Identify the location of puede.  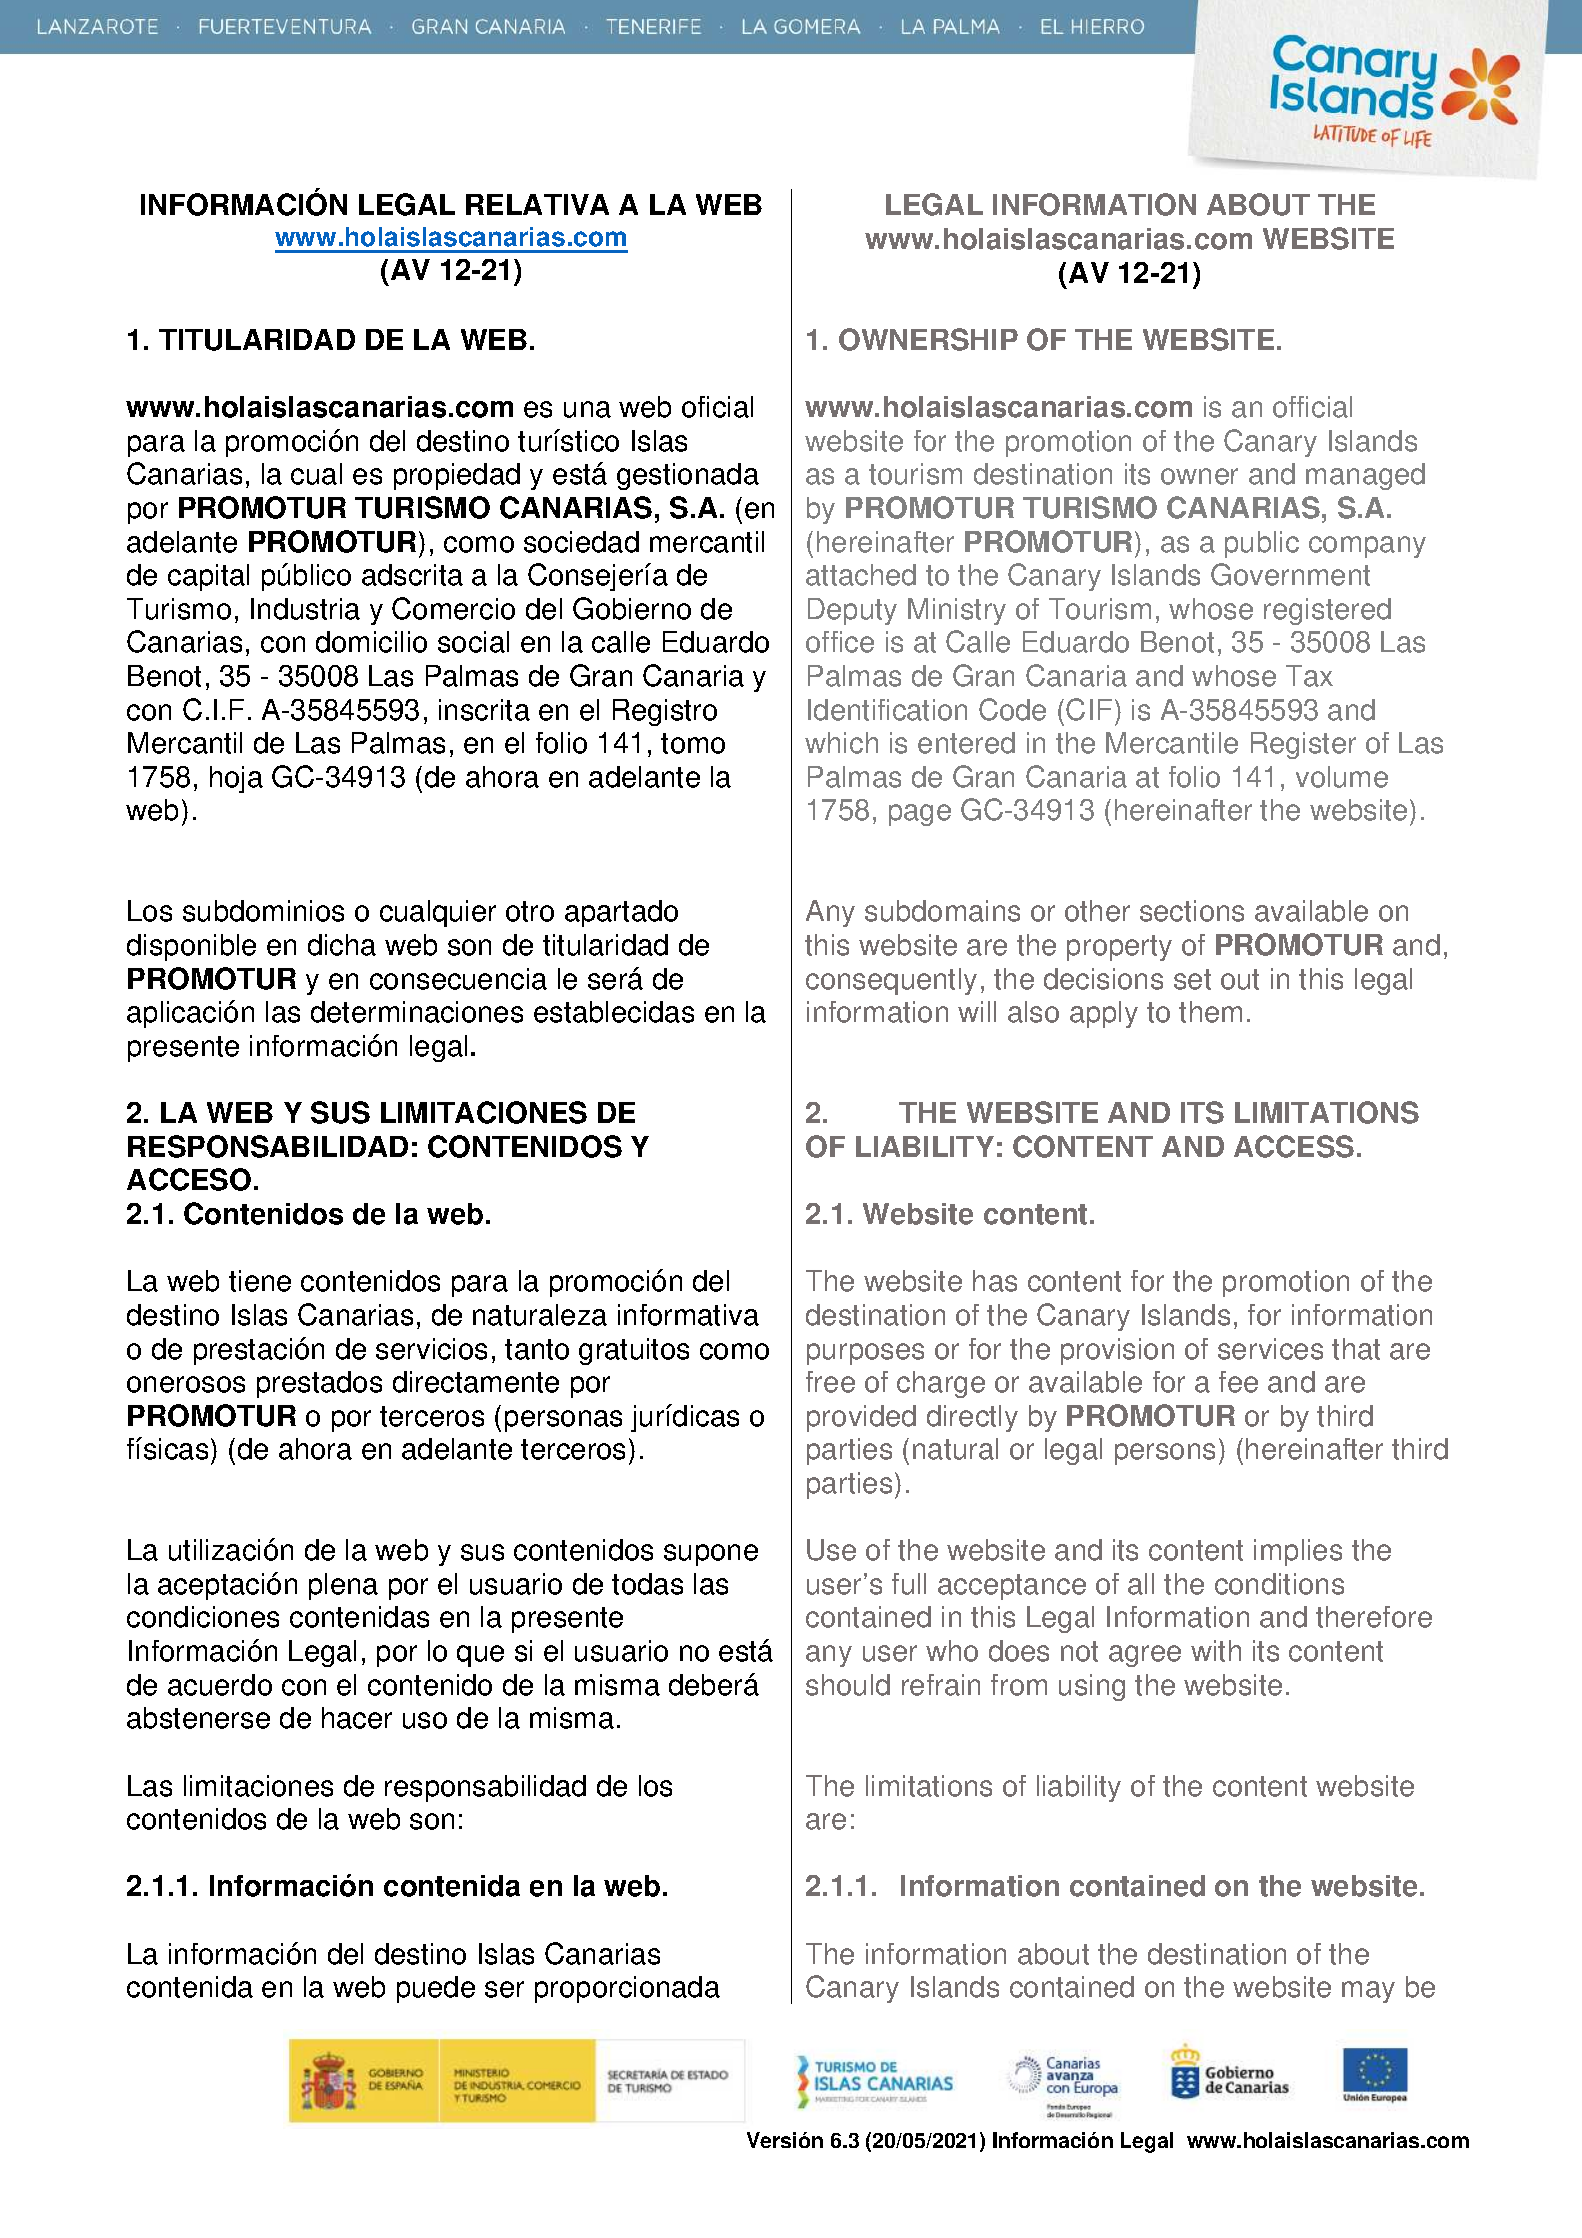
(436, 1989).
